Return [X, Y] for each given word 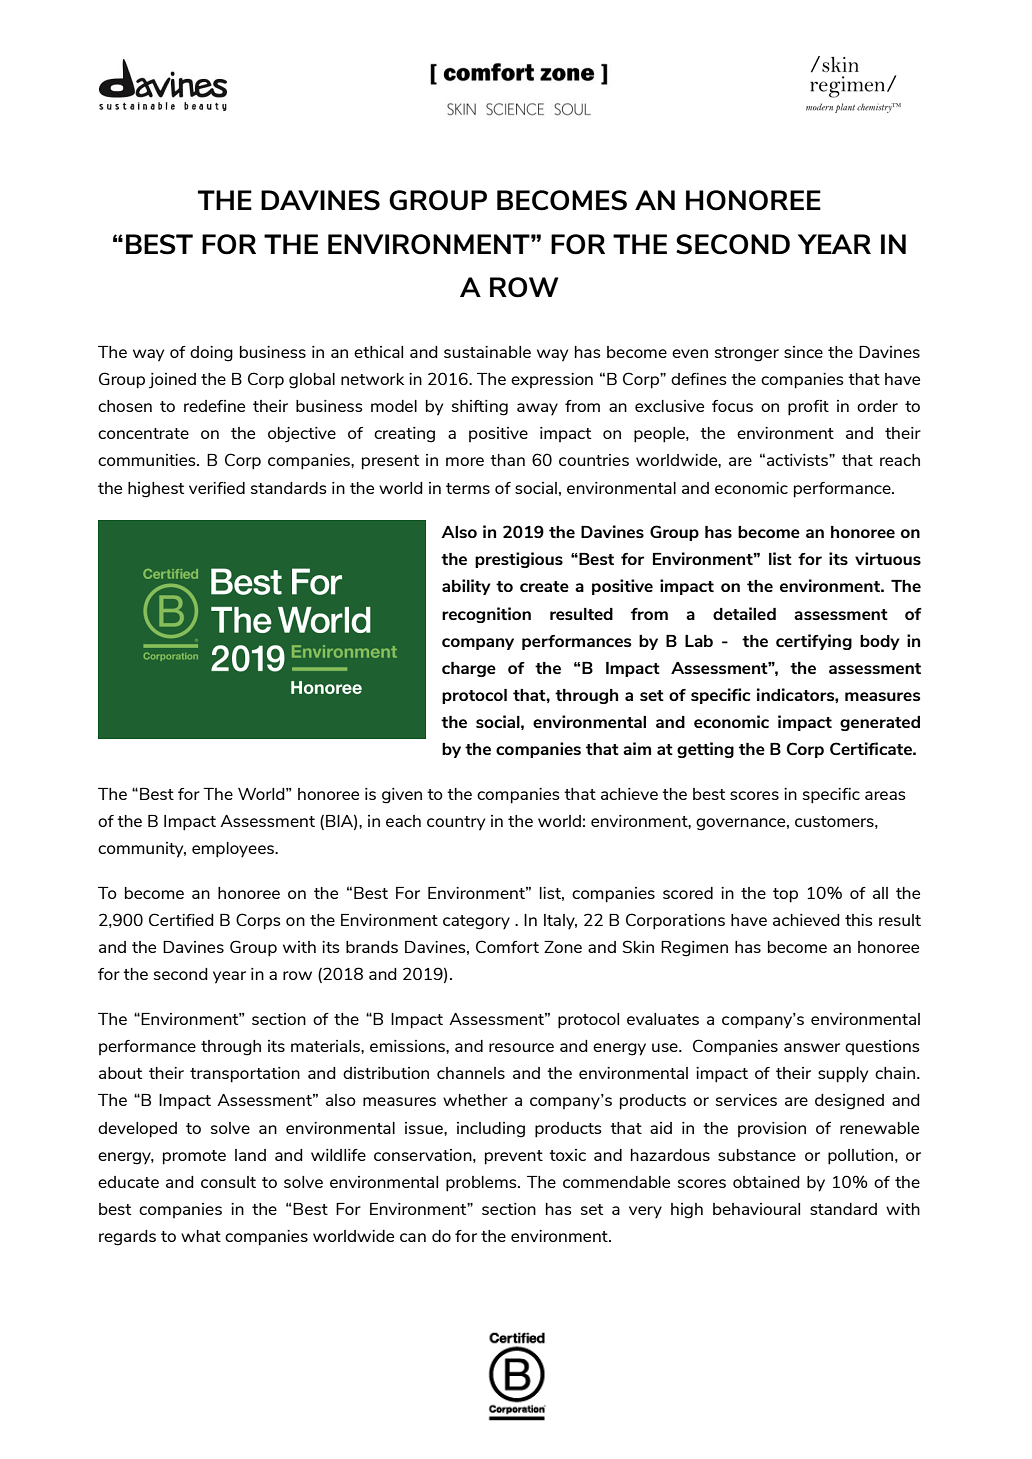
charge [469, 669]
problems [482, 1184]
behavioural [756, 1209]
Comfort [507, 946]
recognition [486, 615]
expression [552, 380]
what [201, 1236]
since [803, 352]
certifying [814, 642]
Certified [181, 919]
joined [172, 381]
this [859, 920]
